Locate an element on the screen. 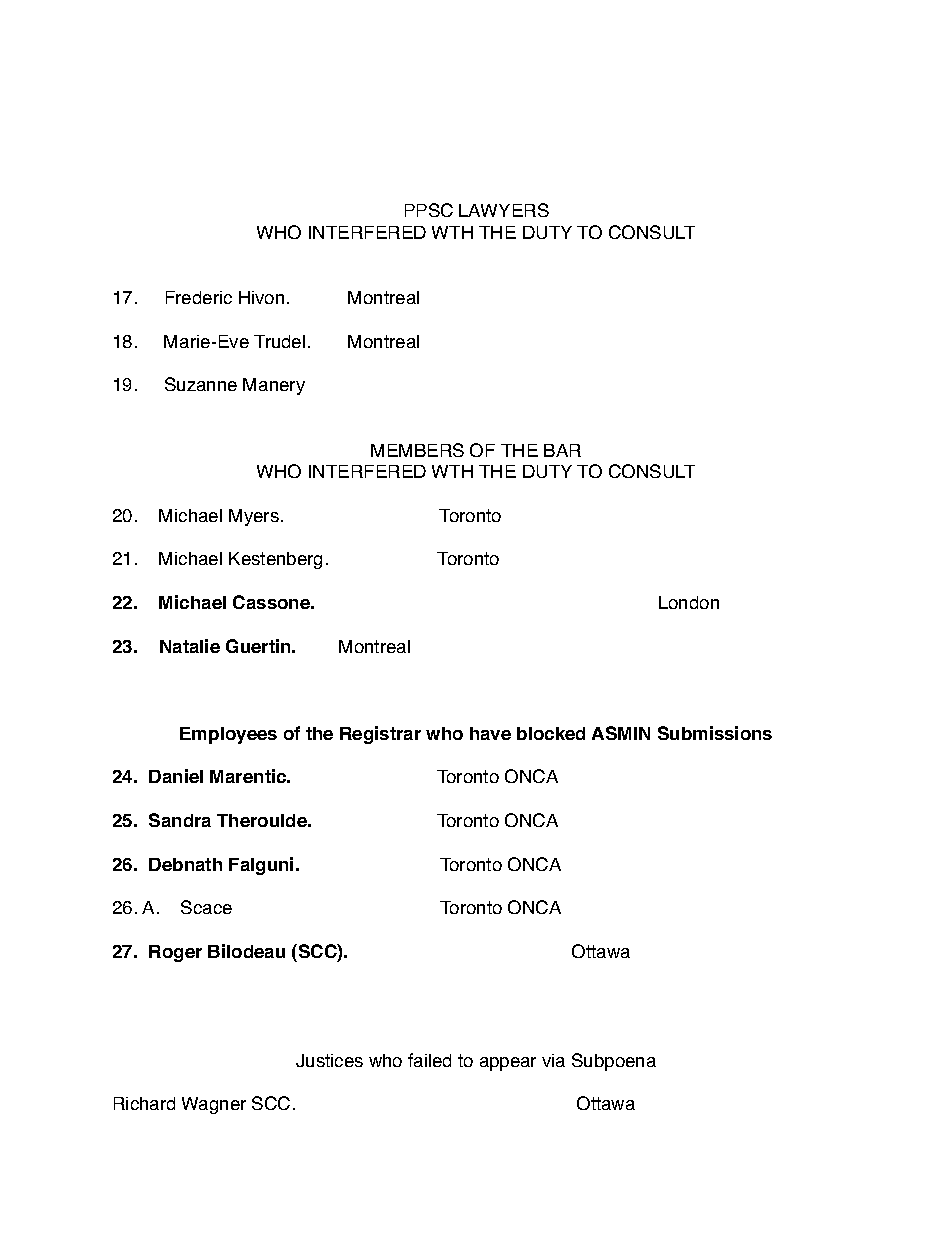  Wagner is located at coordinates (214, 1105).
